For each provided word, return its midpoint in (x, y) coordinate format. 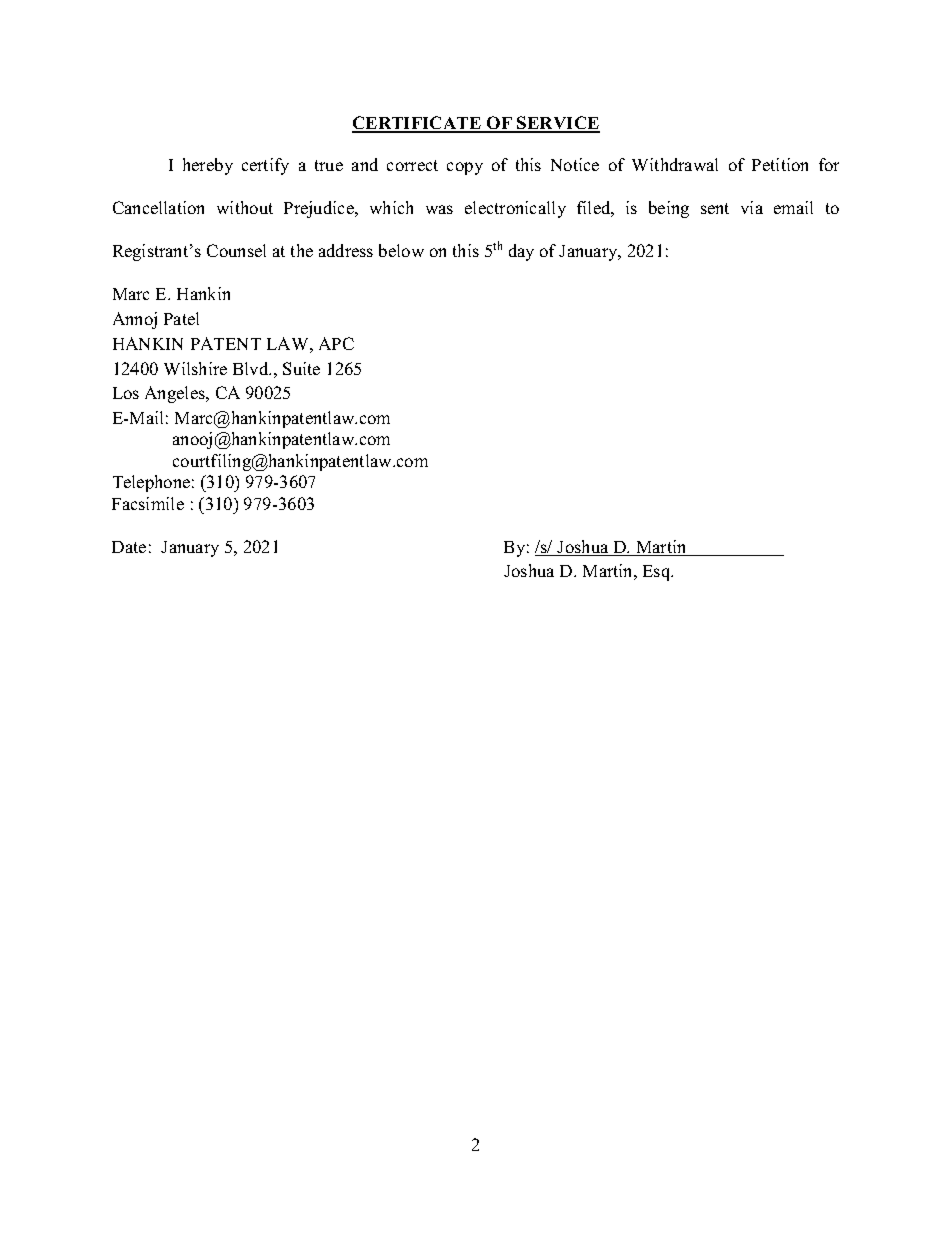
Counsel (236, 250)
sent (715, 208)
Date (129, 547)
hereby (208, 166)
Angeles (176, 394)
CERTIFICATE (417, 124)
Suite (301, 368)
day (521, 252)
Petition (780, 164)
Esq (658, 573)
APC (336, 343)
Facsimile (148, 503)
